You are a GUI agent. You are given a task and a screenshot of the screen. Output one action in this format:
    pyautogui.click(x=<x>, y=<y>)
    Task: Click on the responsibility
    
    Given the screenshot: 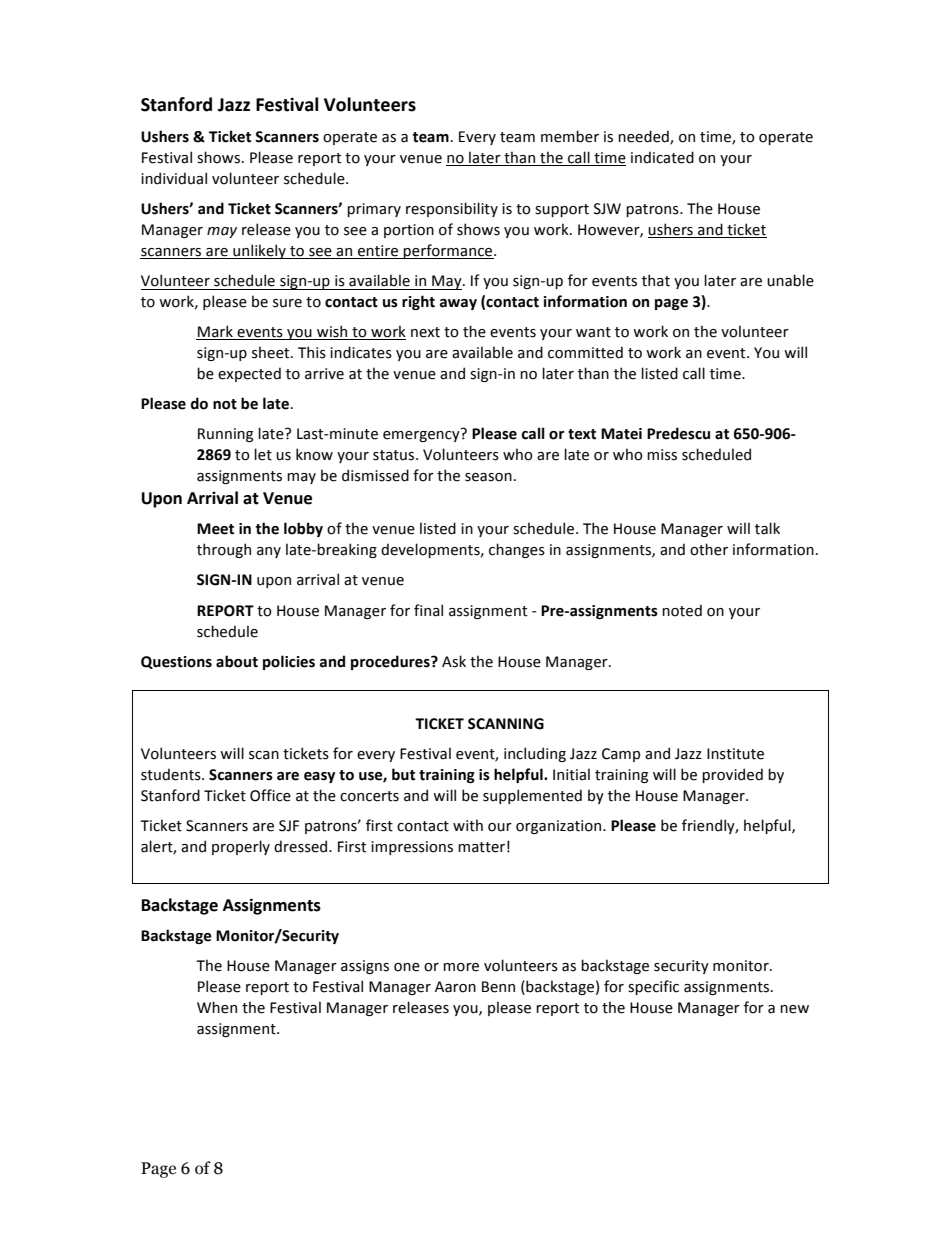 What is the action you would take?
    pyautogui.click(x=452, y=209)
